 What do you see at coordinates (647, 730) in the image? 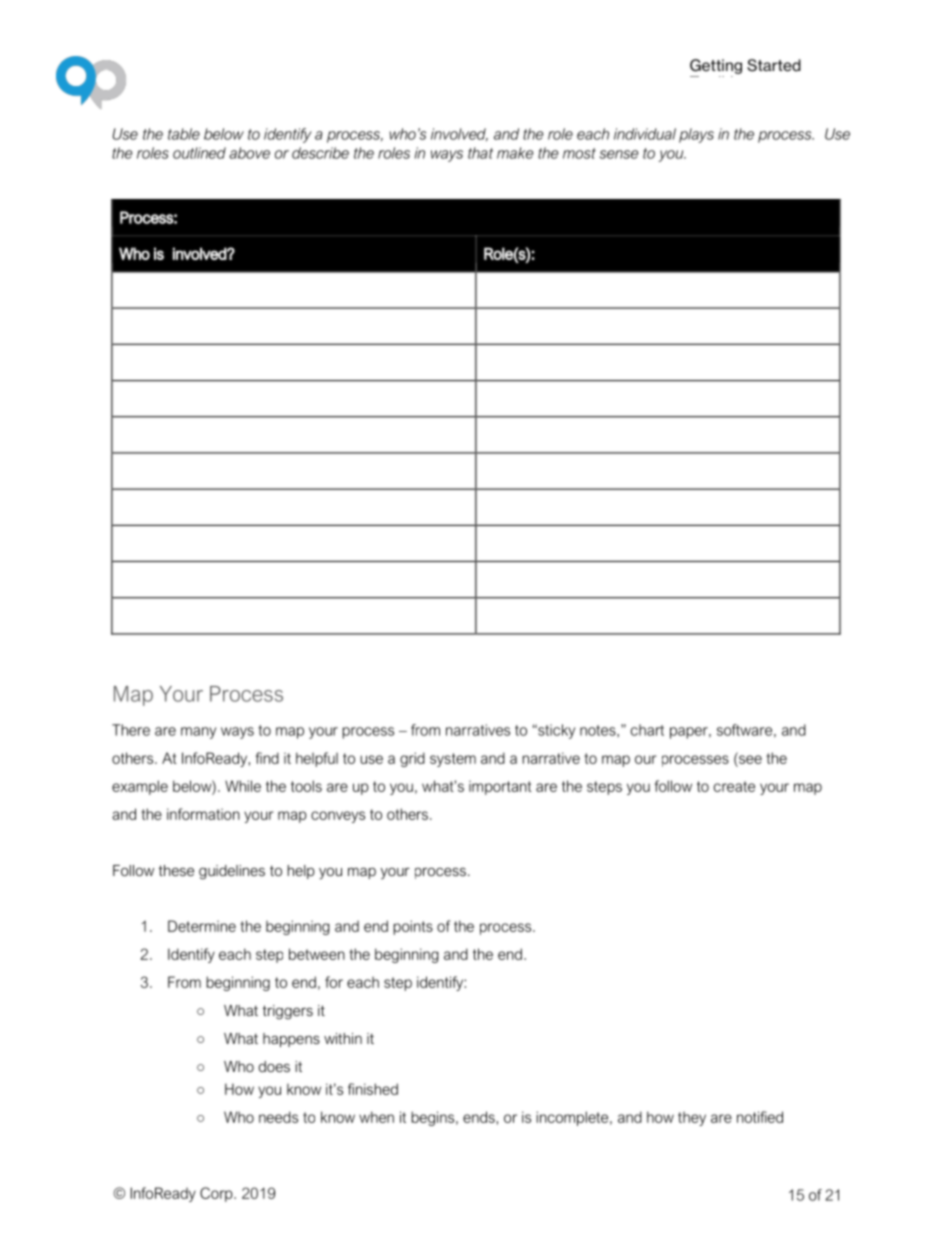
I see `chart` at bounding box center [647, 730].
